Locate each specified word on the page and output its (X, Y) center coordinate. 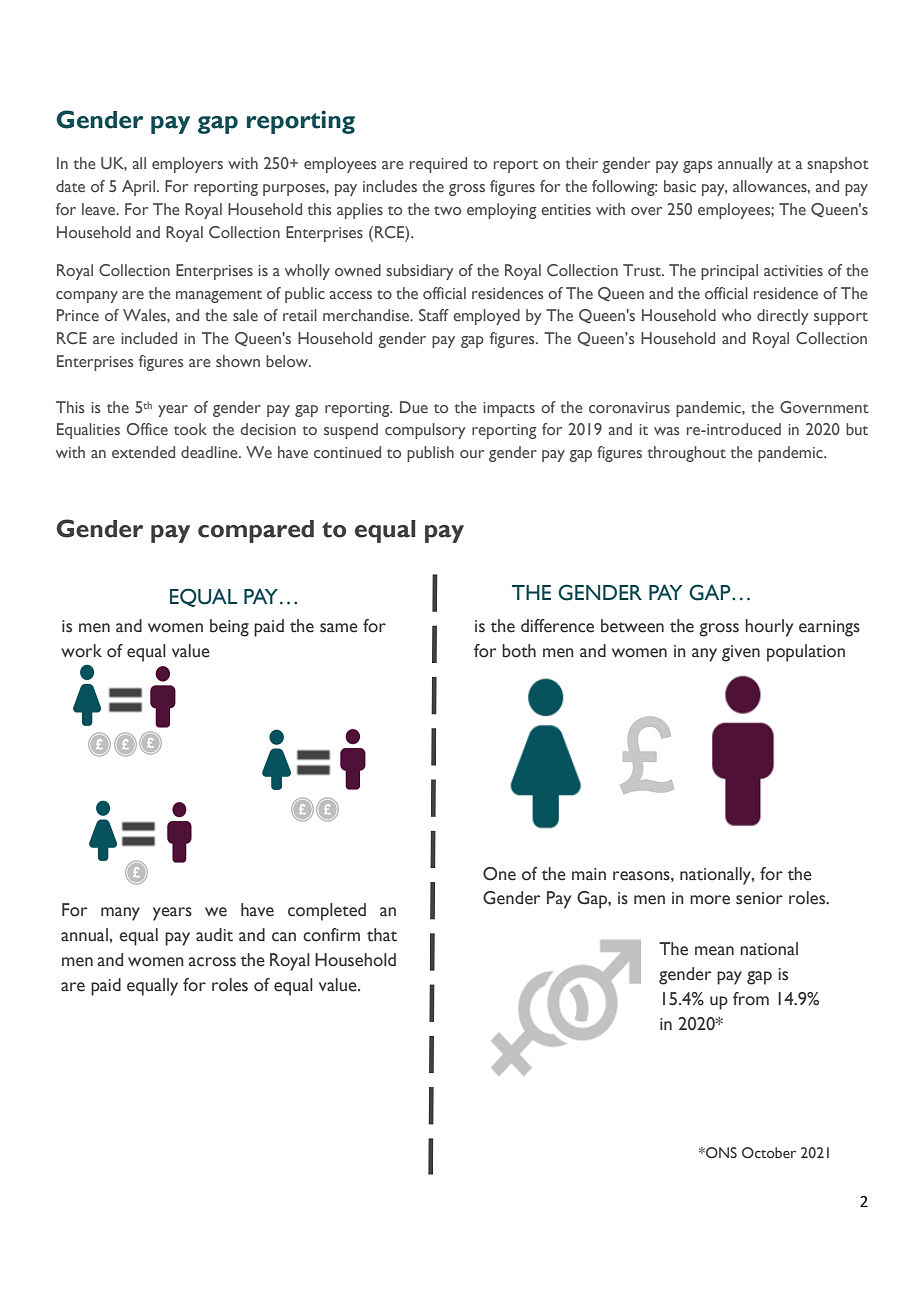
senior (759, 898)
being (229, 628)
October (769, 1152)
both (519, 651)
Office (147, 429)
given (741, 653)
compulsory (425, 431)
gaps (697, 167)
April (138, 188)
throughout (686, 454)
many (120, 914)
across (212, 962)
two (447, 210)
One (499, 874)
